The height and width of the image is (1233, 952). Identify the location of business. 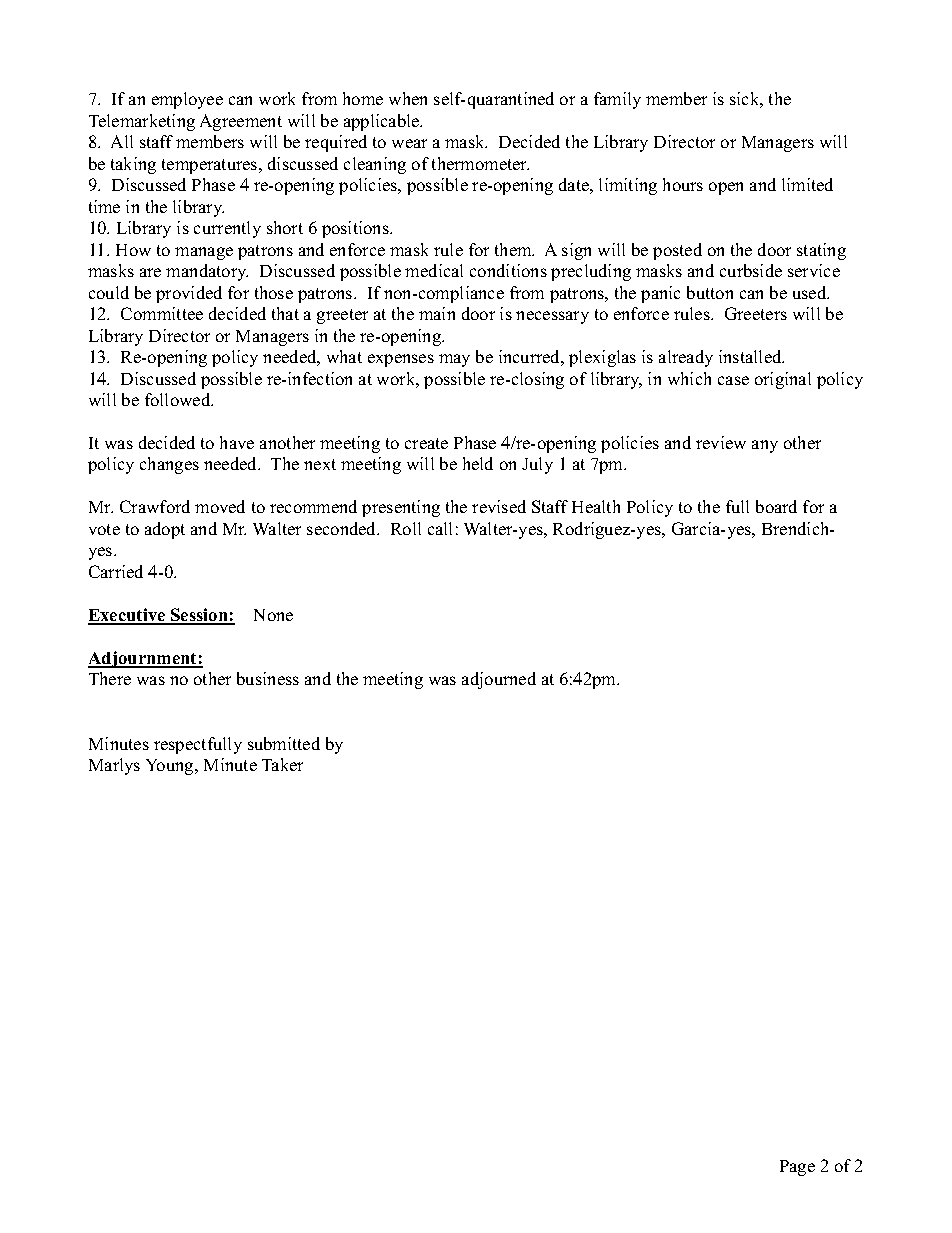
(268, 678).
